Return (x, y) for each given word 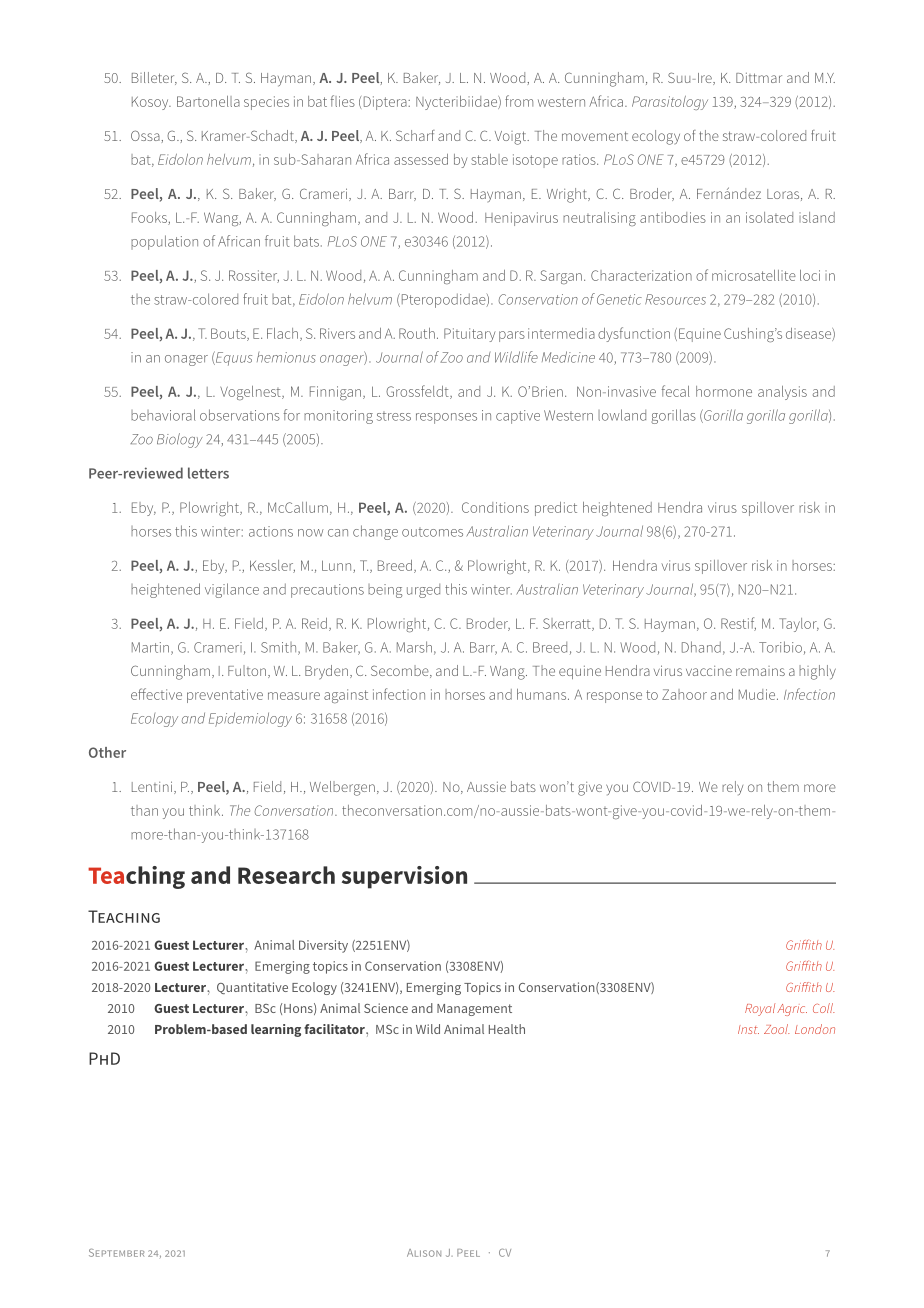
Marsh (414, 647)
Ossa (145, 135)
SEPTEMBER (116, 1253)
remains (760, 671)
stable (489, 159)
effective (156, 694)
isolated (769, 217)
